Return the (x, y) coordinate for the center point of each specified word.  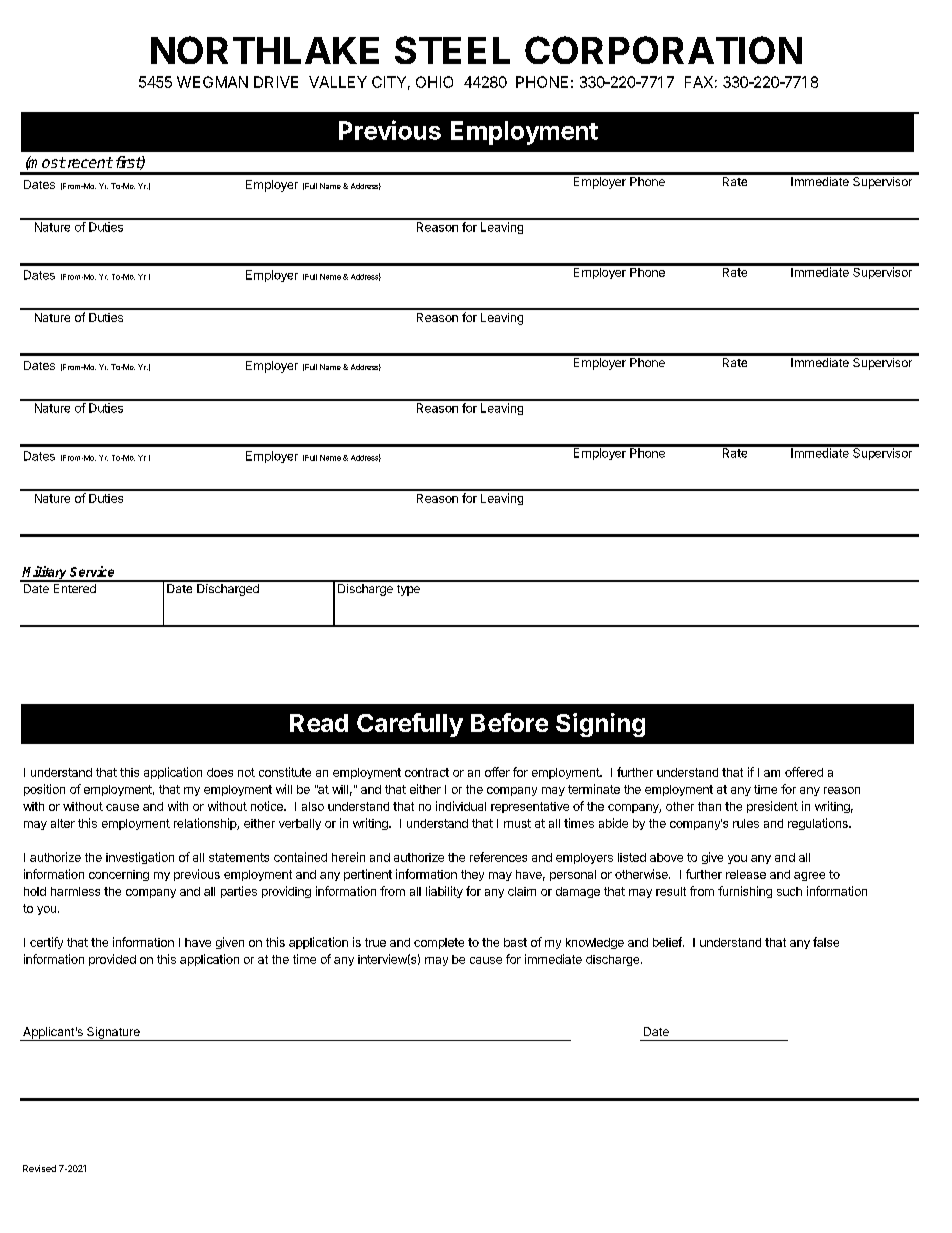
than (709, 806)
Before (509, 722)
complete (439, 943)
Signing (600, 725)
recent (89, 162)
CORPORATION (663, 50)
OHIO (434, 82)
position (44, 790)
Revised (39, 1168)
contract (427, 772)
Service (92, 571)
